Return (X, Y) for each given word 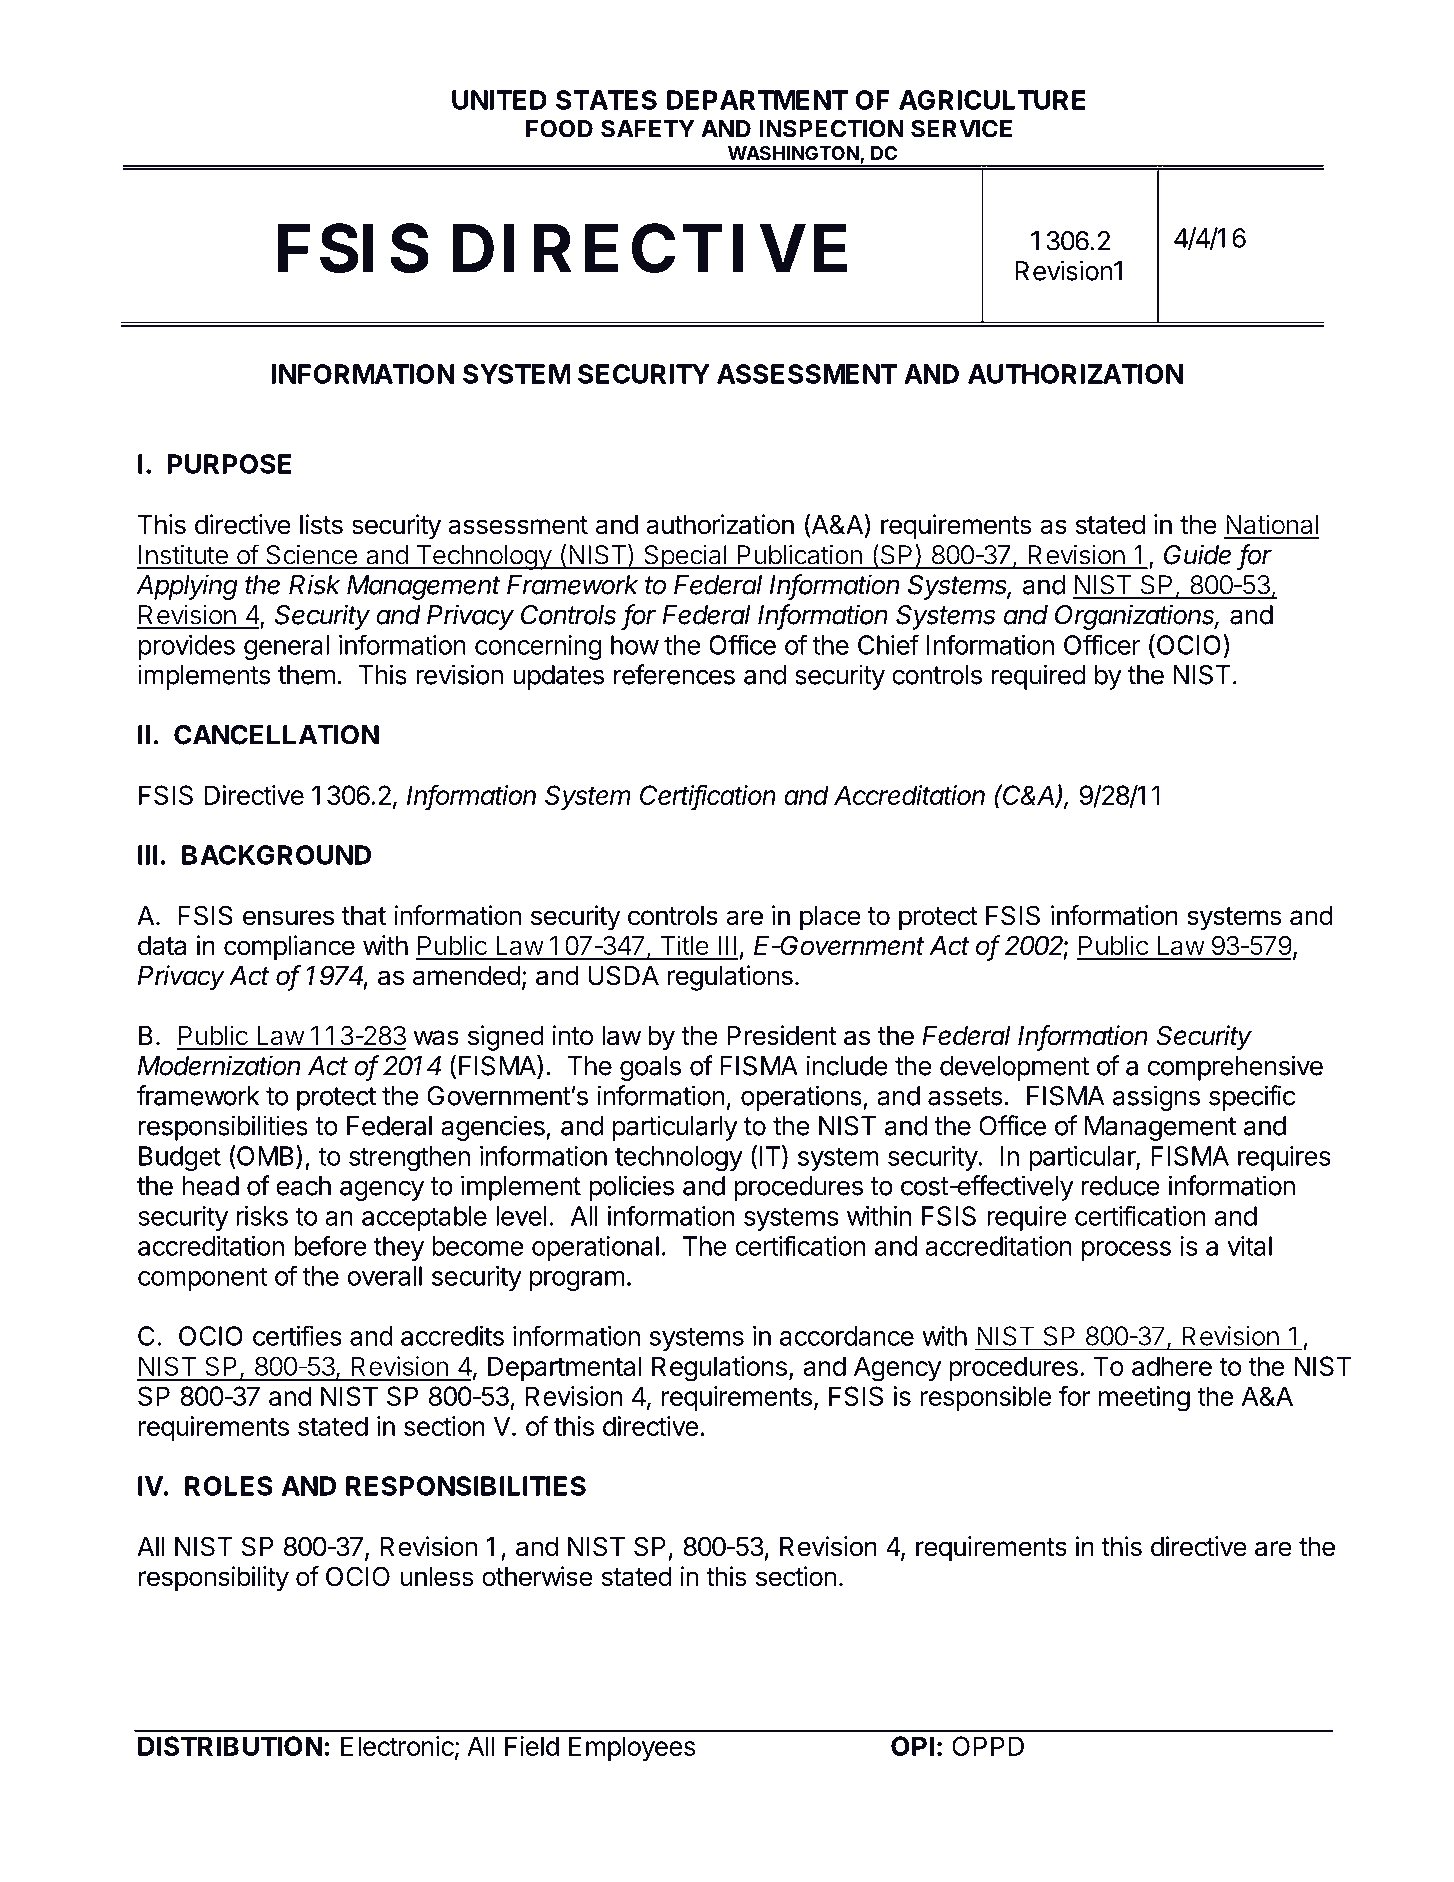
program (577, 1281)
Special (685, 557)
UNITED (499, 100)
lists (321, 524)
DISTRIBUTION (230, 1746)
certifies (297, 1335)
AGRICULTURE (992, 100)
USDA (623, 975)
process (1126, 1251)
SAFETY (648, 129)
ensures (288, 918)
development (1014, 1068)
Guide (1197, 554)
